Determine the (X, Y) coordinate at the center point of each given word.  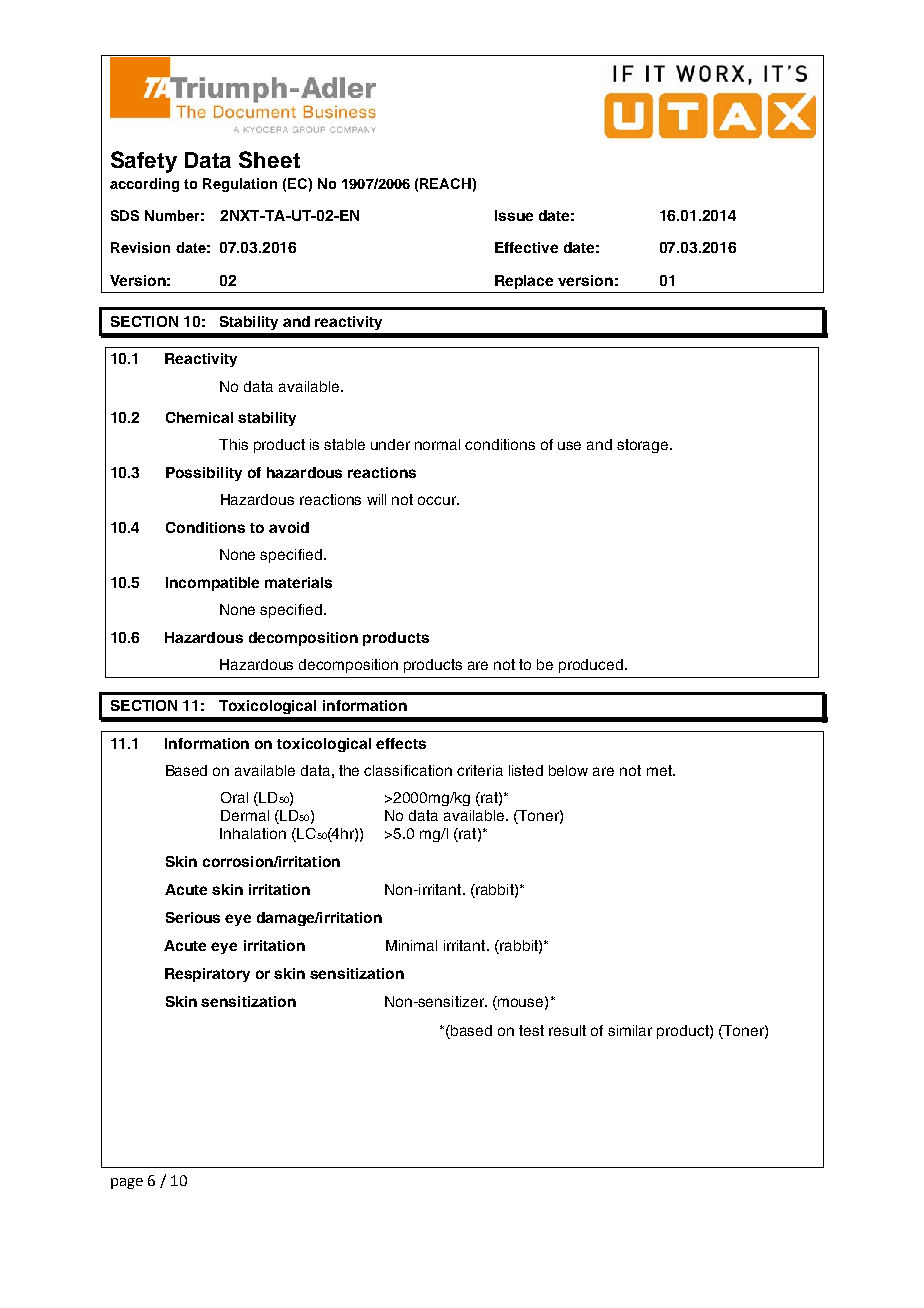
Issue (514, 215)
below (568, 770)
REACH (446, 183)
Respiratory (207, 975)
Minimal (411, 945)
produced (591, 666)
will (376, 499)
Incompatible (212, 584)
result (567, 1030)
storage (644, 446)
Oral (234, 797)
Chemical (199, 417)
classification (408, 770)
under (390, 444)
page (127, 1183)
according (144, 185)
